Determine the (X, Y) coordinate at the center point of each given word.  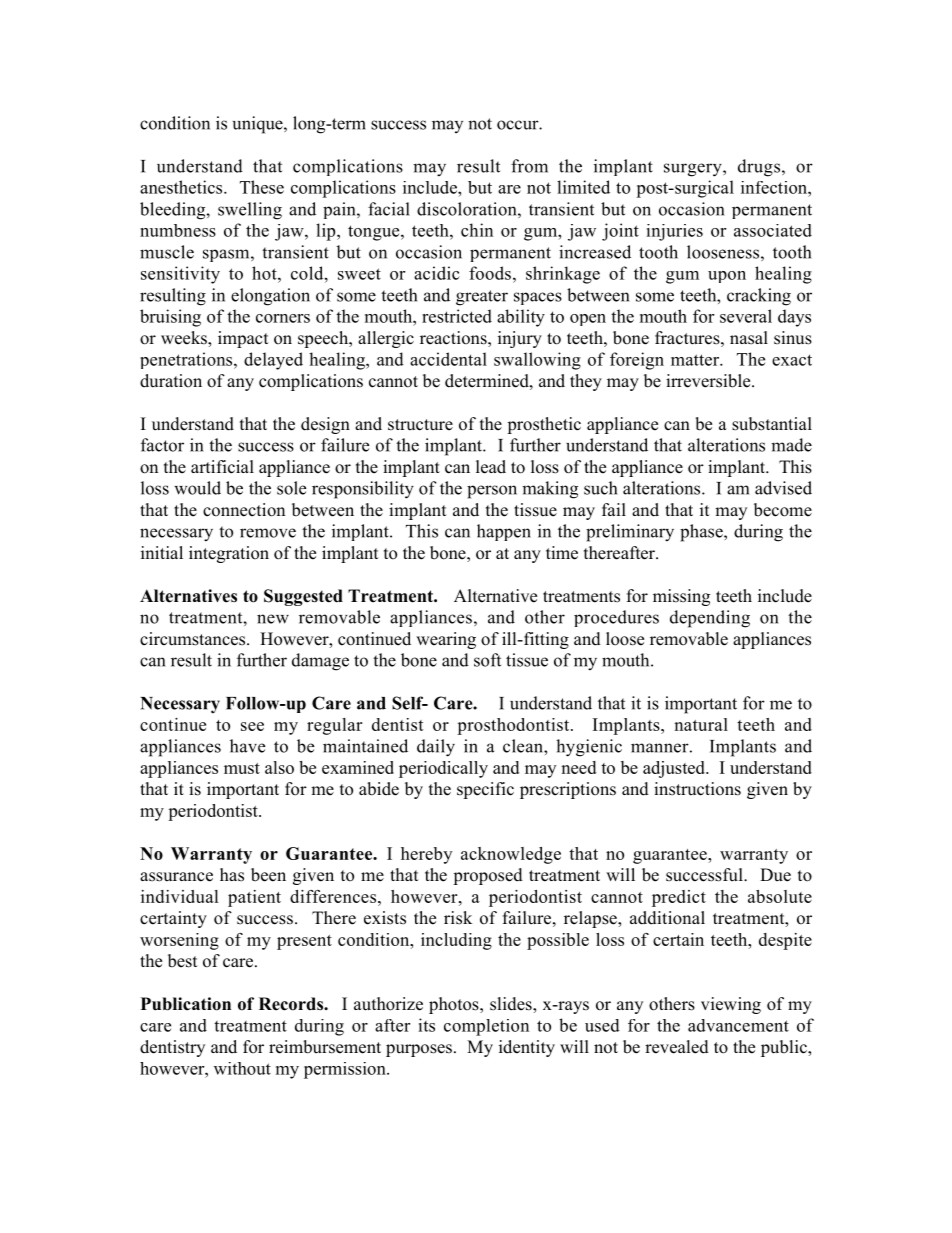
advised (783, 488)
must (242, 768)
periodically (443, 769)
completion (486, 1027)
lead (491, 467)
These (262, 187)
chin (477, 230)
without (242, 1068)
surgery (694, 170)
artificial (222, 467)
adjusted (675, 769)
